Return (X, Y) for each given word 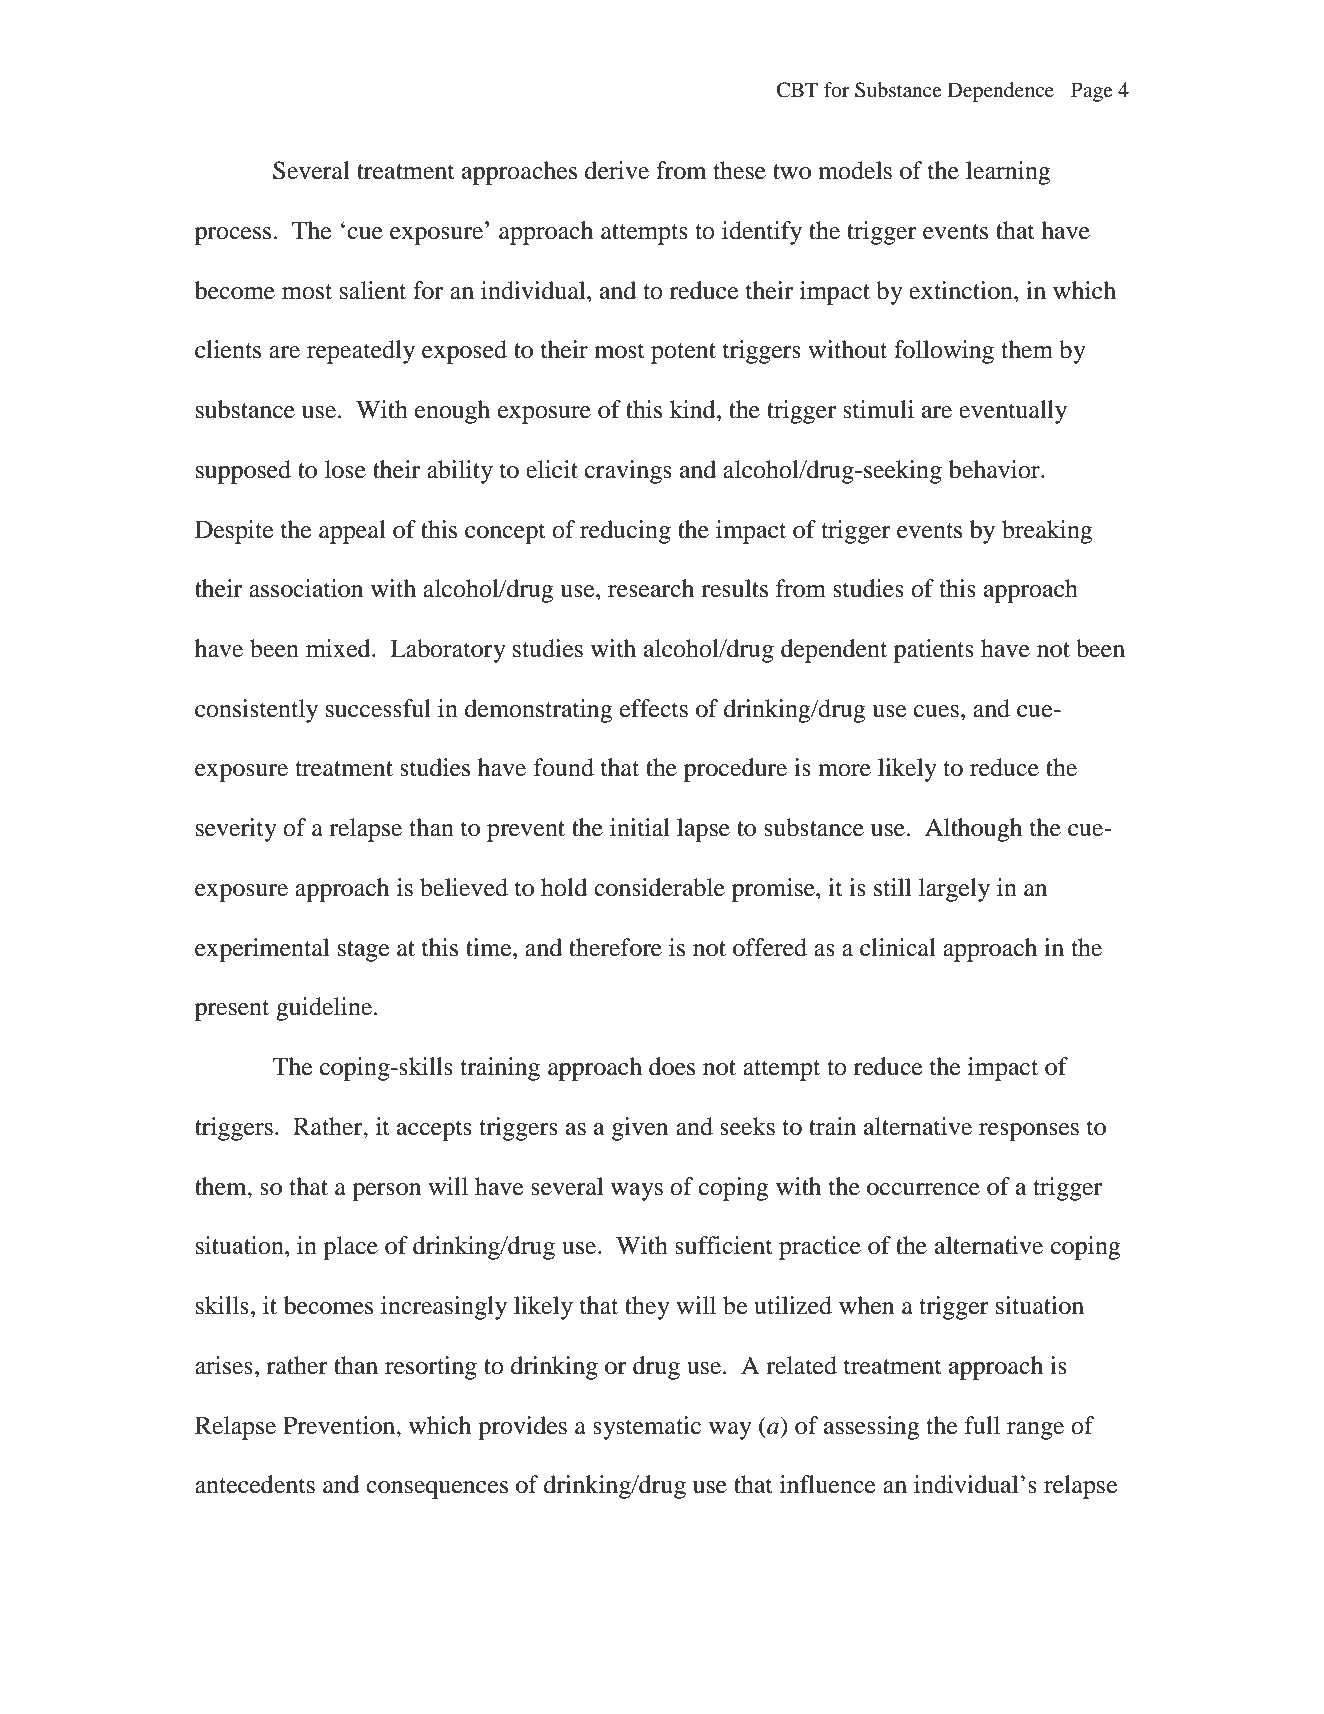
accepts (434, 1130)
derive (617, 170)
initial (640, 827)
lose (345, 469)
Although (973, 830)
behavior (995, 469)
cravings (628, 472)
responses (1029, 1132)
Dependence (1001, 92)
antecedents (255, 1484)
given (640, 1129)
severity (236, 830)
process (234, 236)
